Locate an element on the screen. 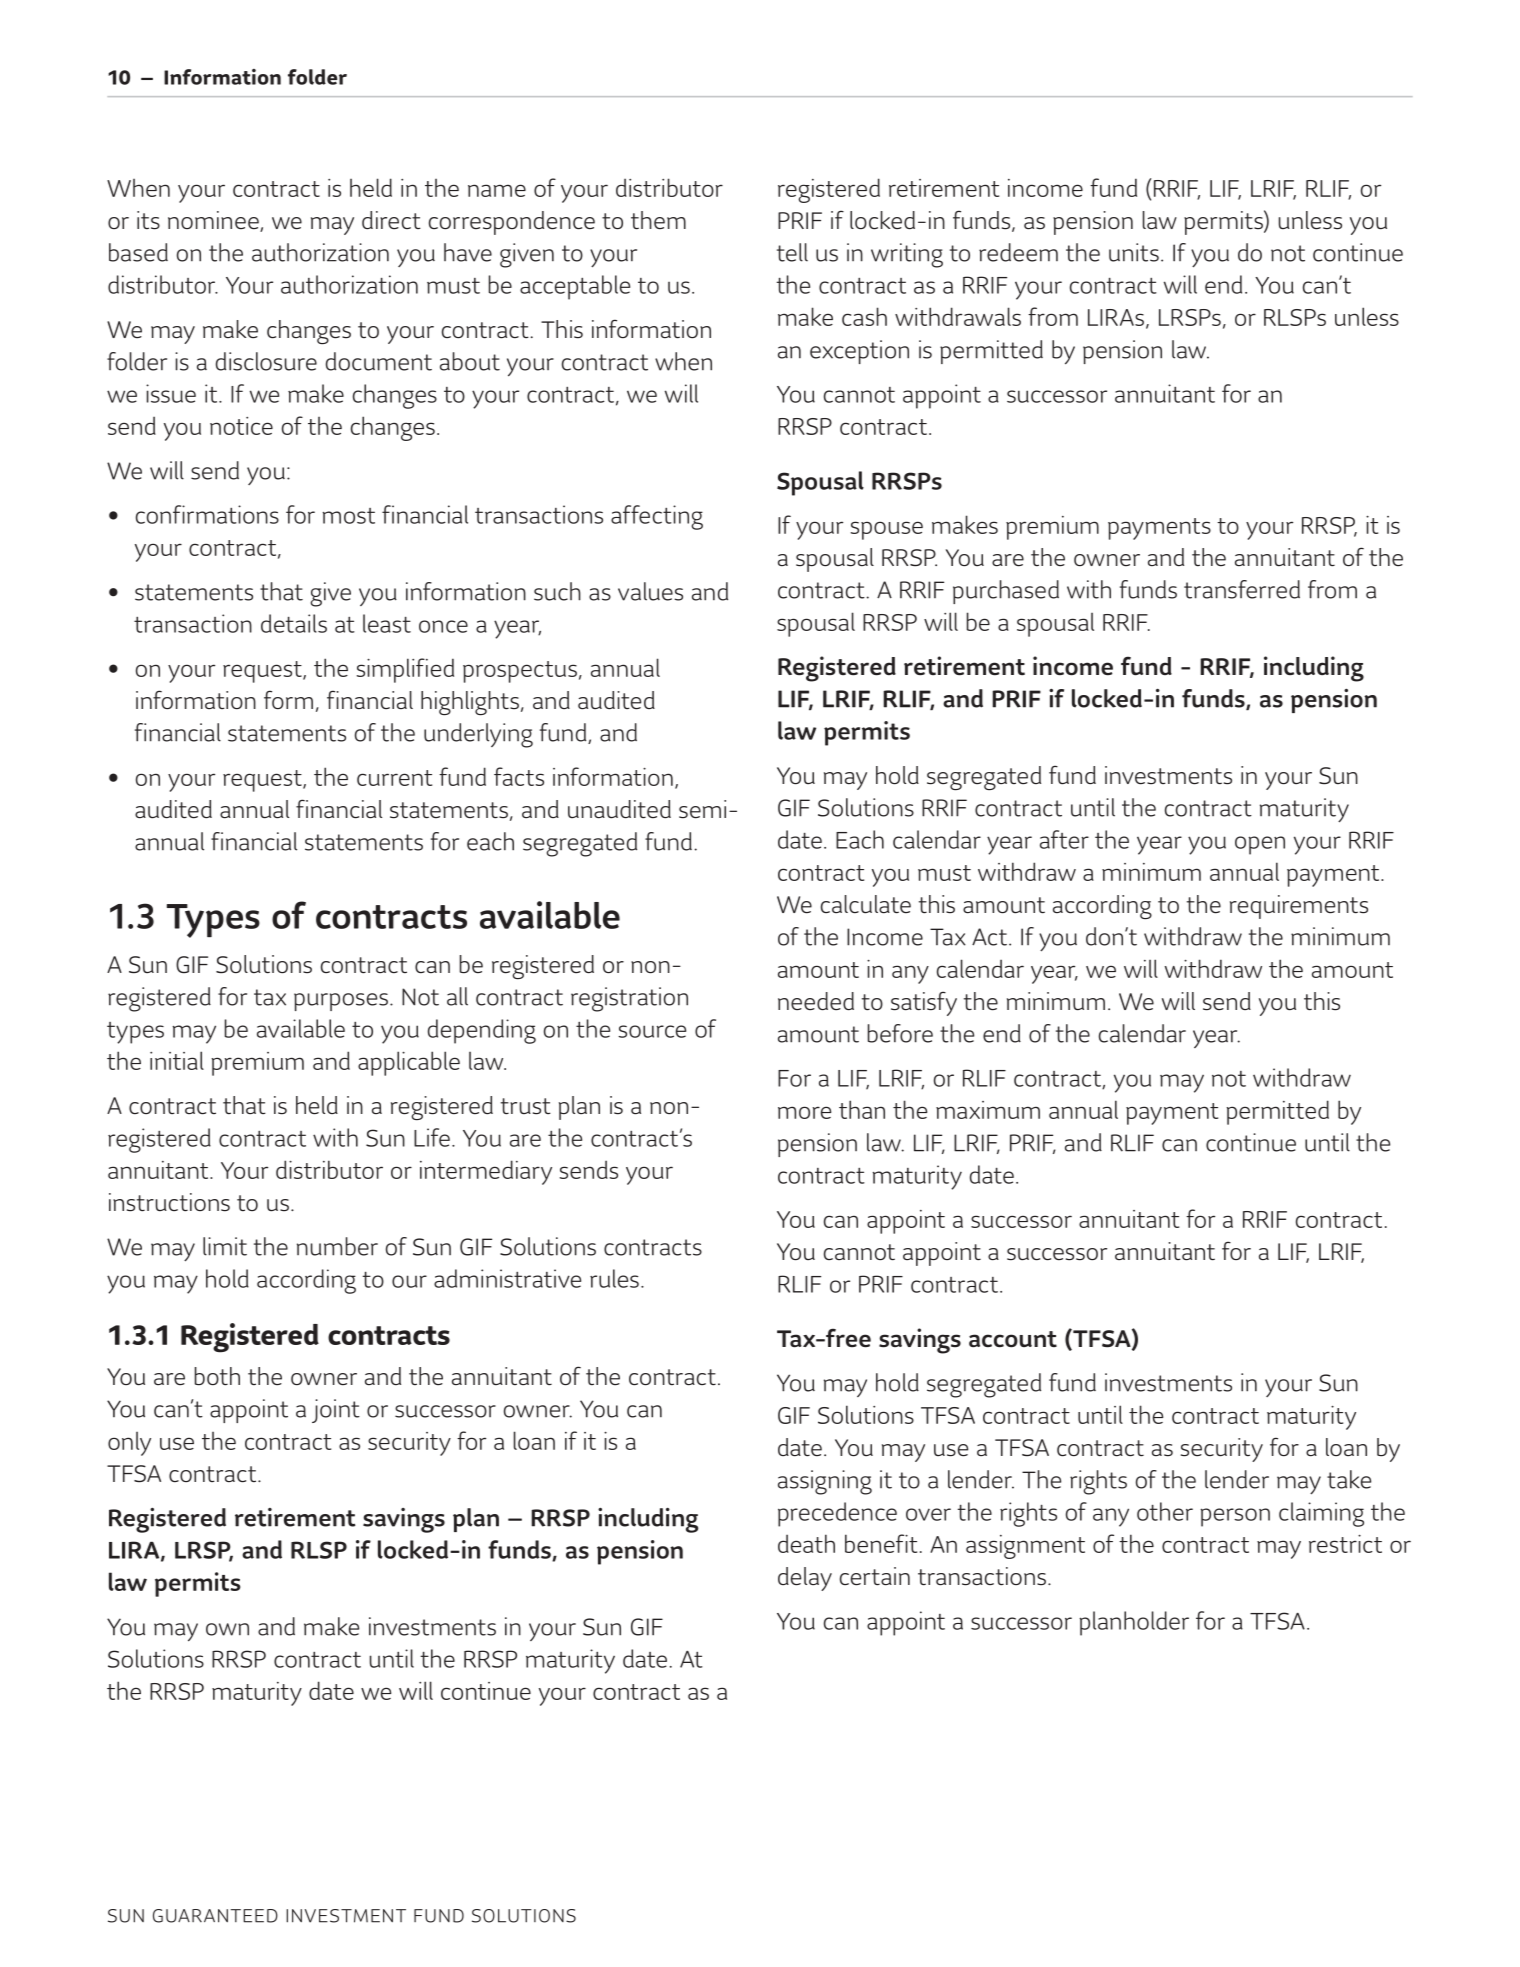 Image resolution: width=1520 pixels, height=1967 pixels. restrict is located at coordinates (1345, 1544).
